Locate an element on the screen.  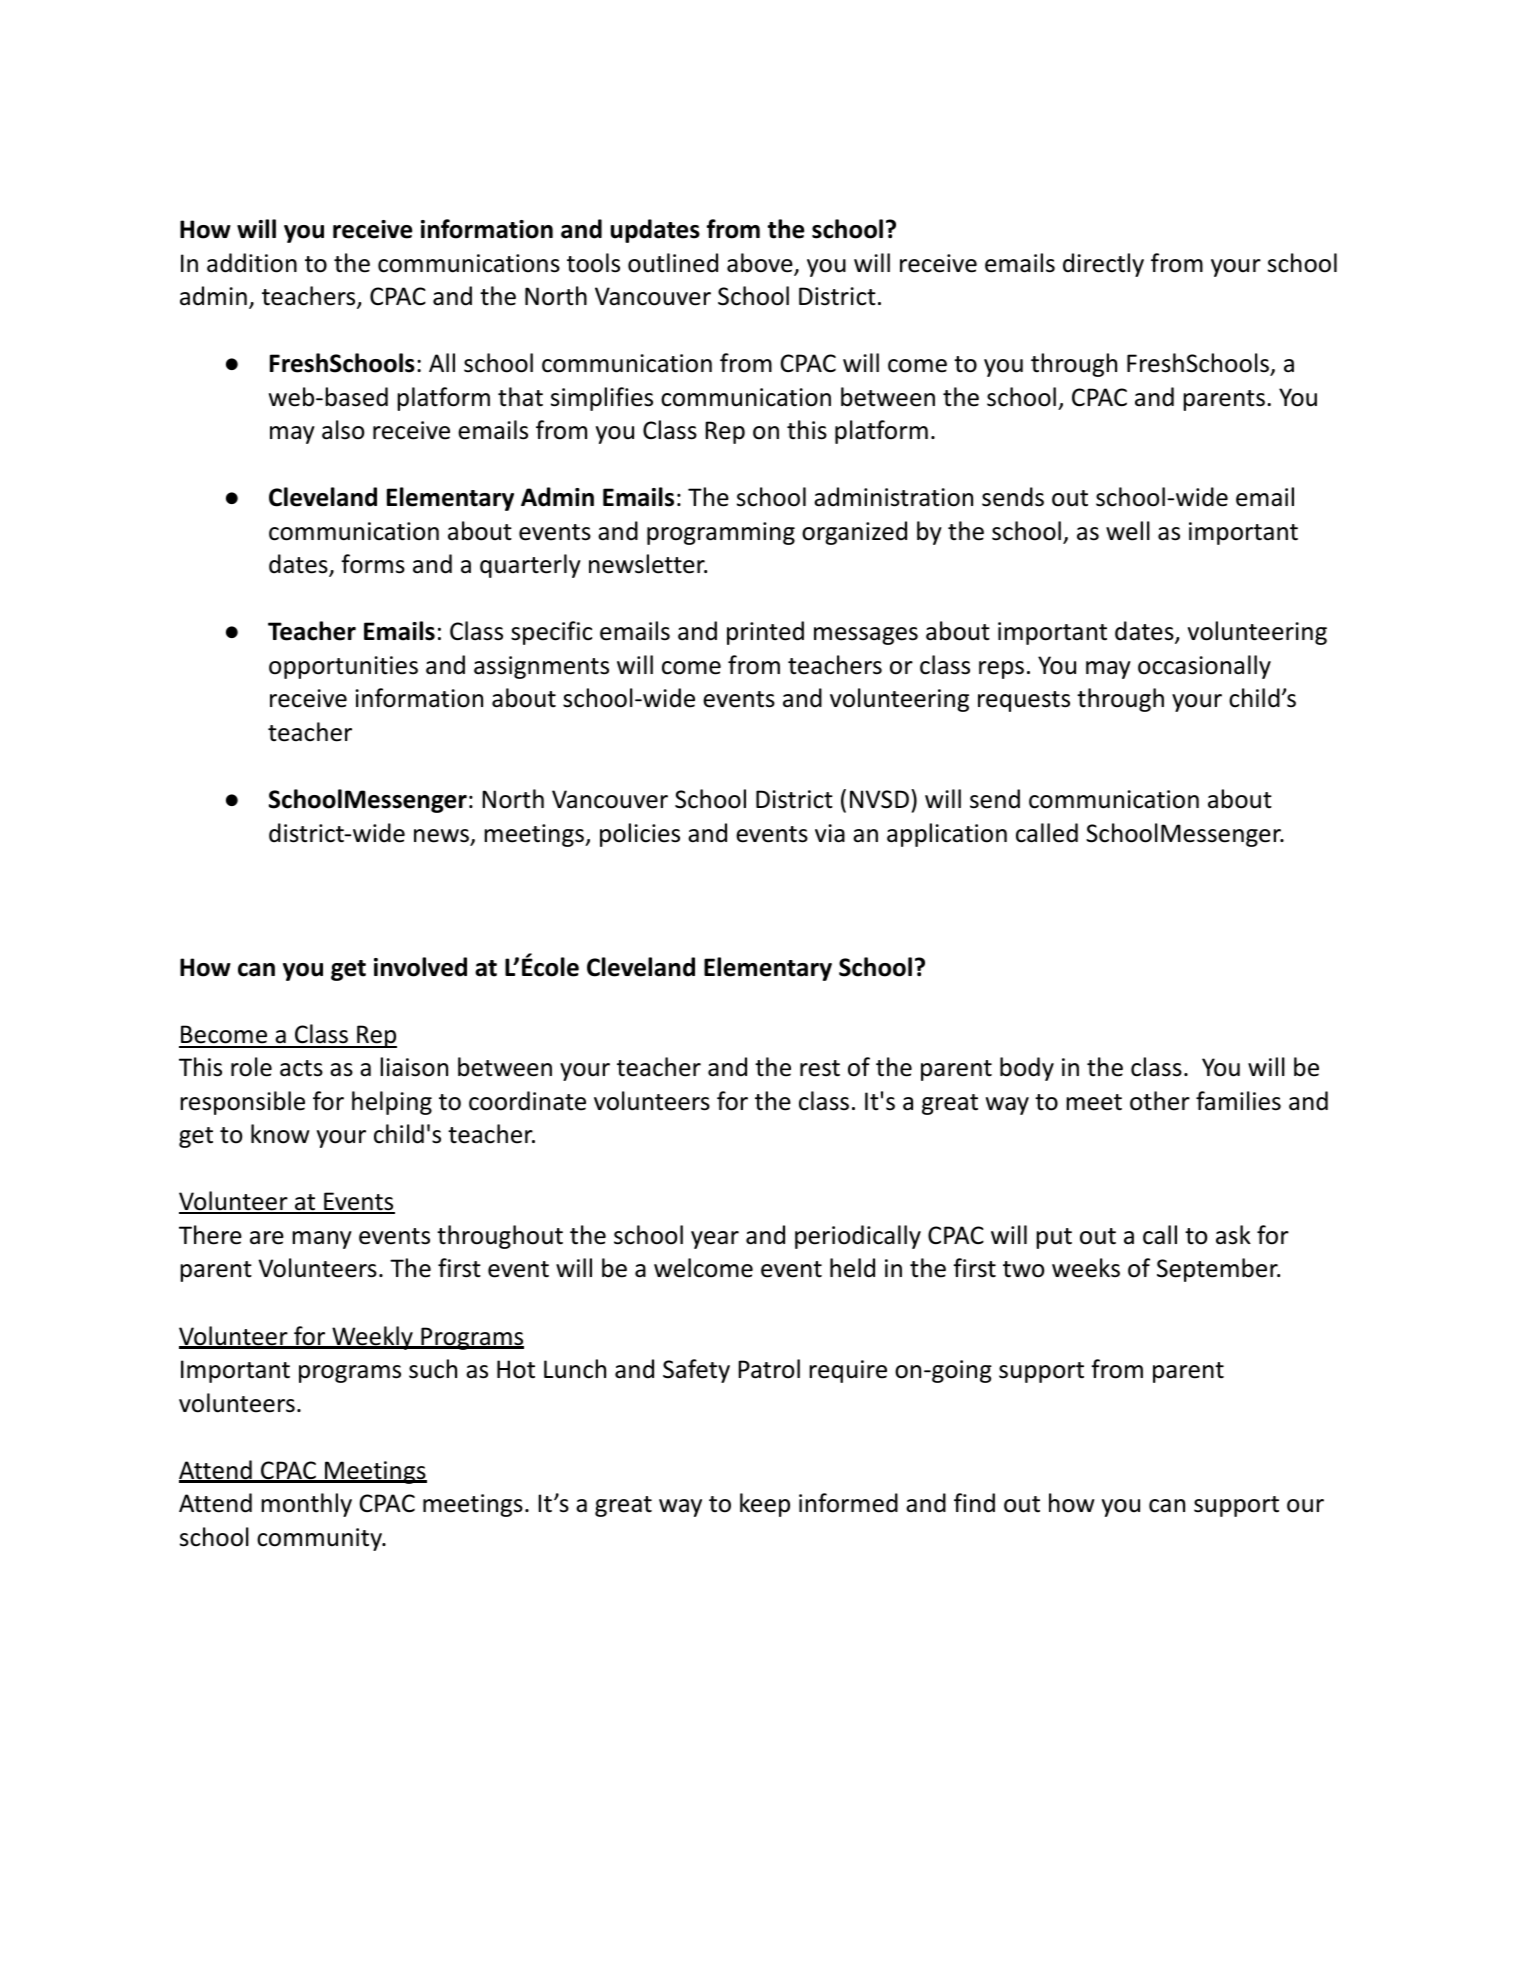
many is located at coordinates (322, 1240).
